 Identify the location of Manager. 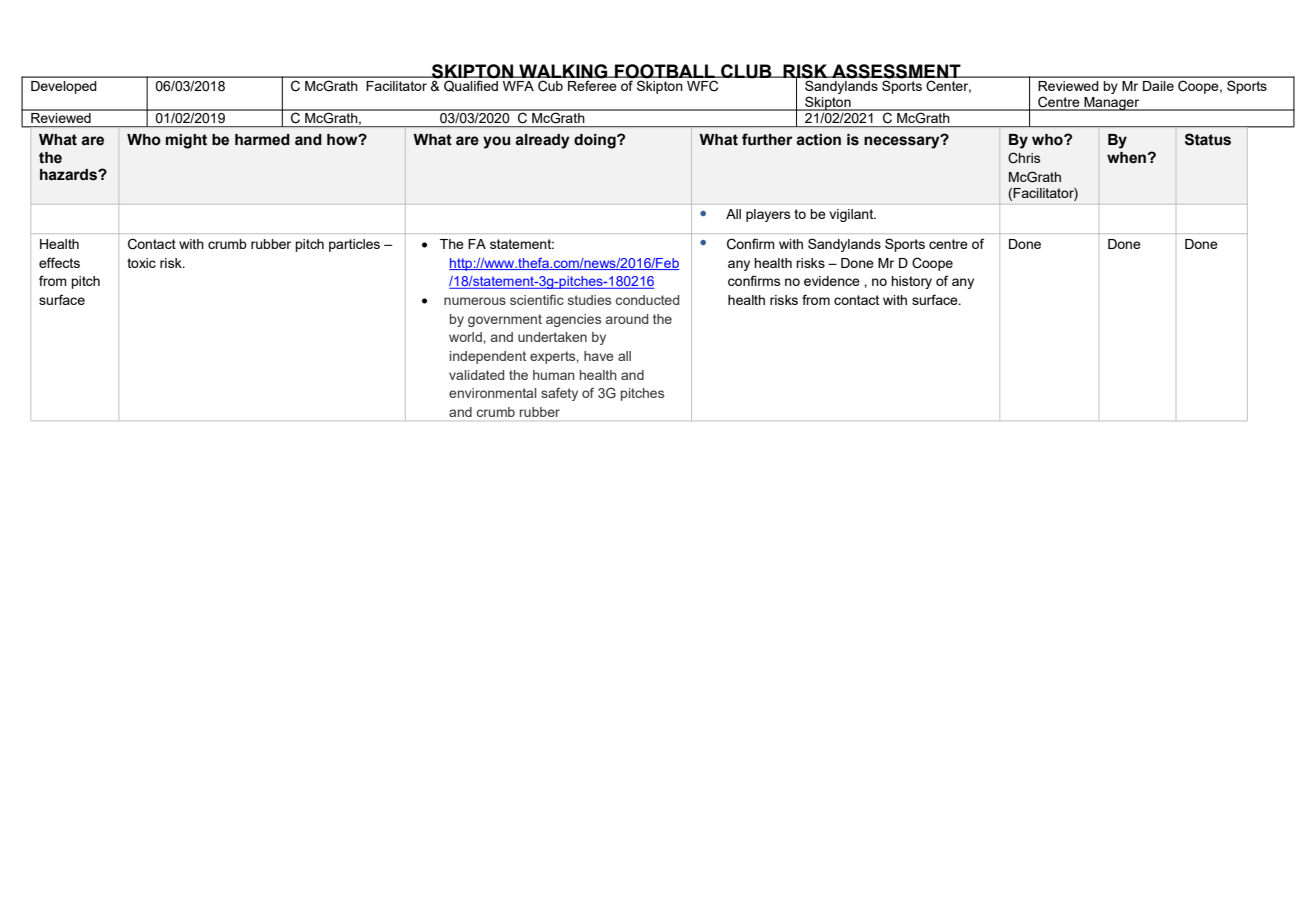
(1112, 104).
